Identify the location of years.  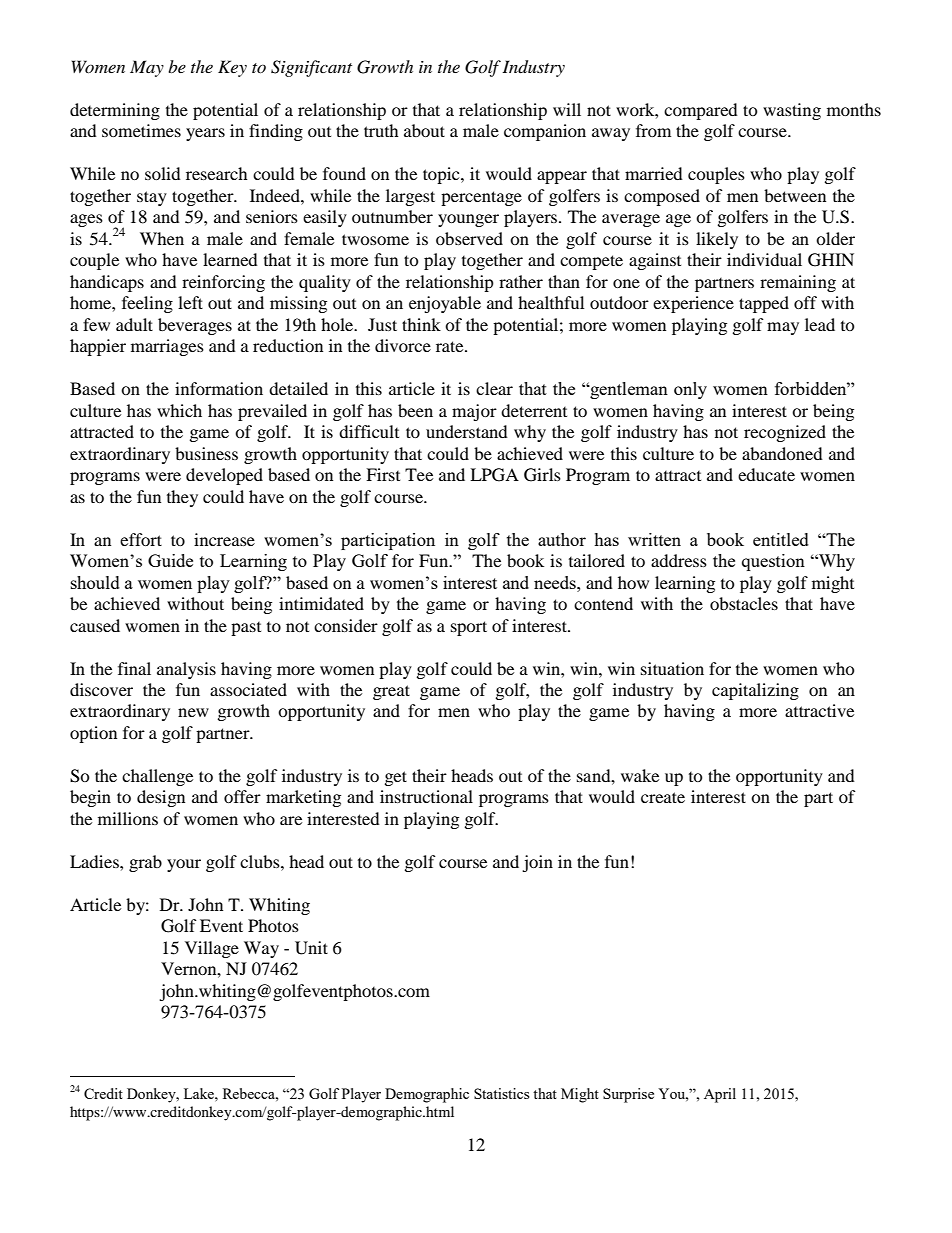
(205, 134).
